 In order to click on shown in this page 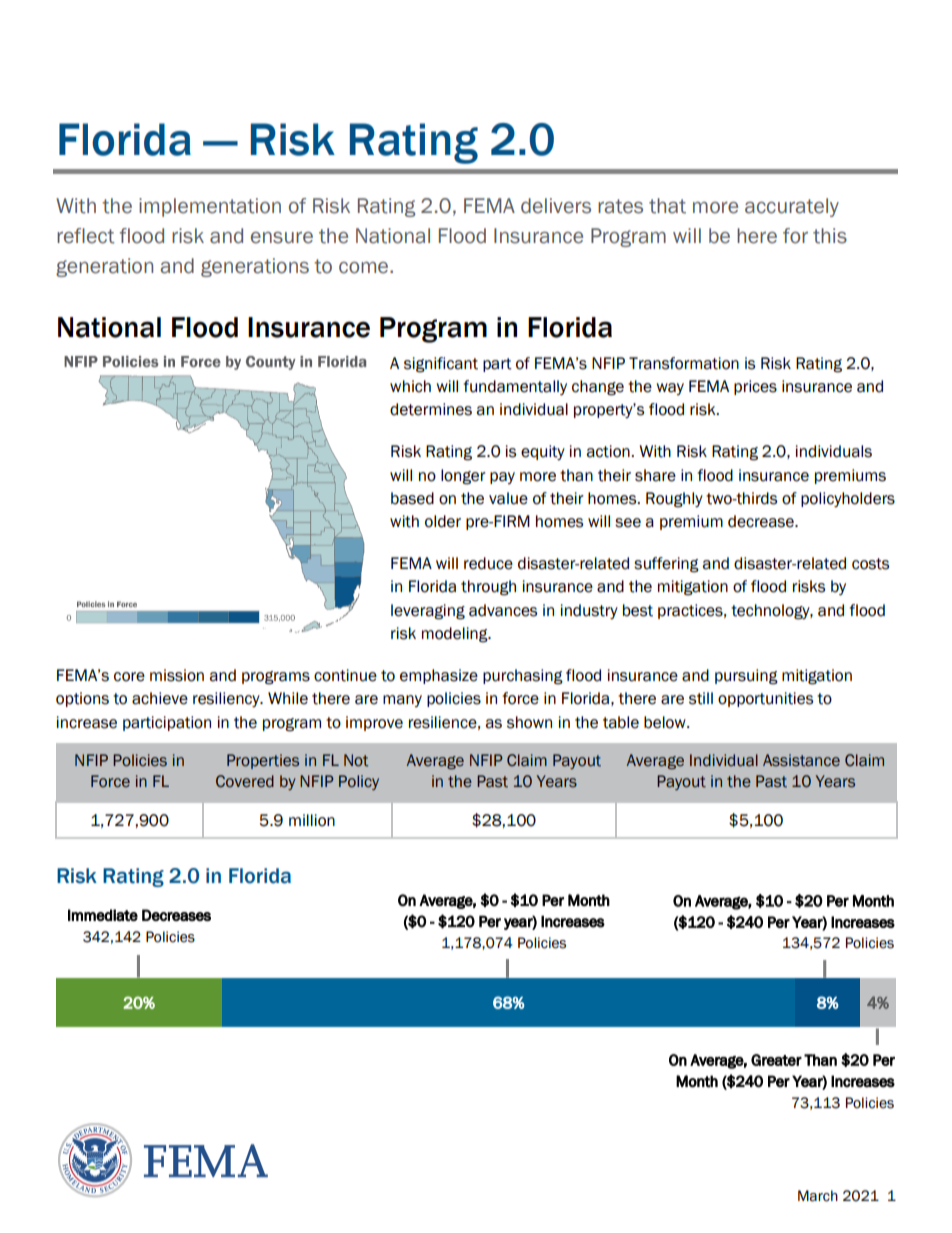, I will do `click(529, 722)`.
